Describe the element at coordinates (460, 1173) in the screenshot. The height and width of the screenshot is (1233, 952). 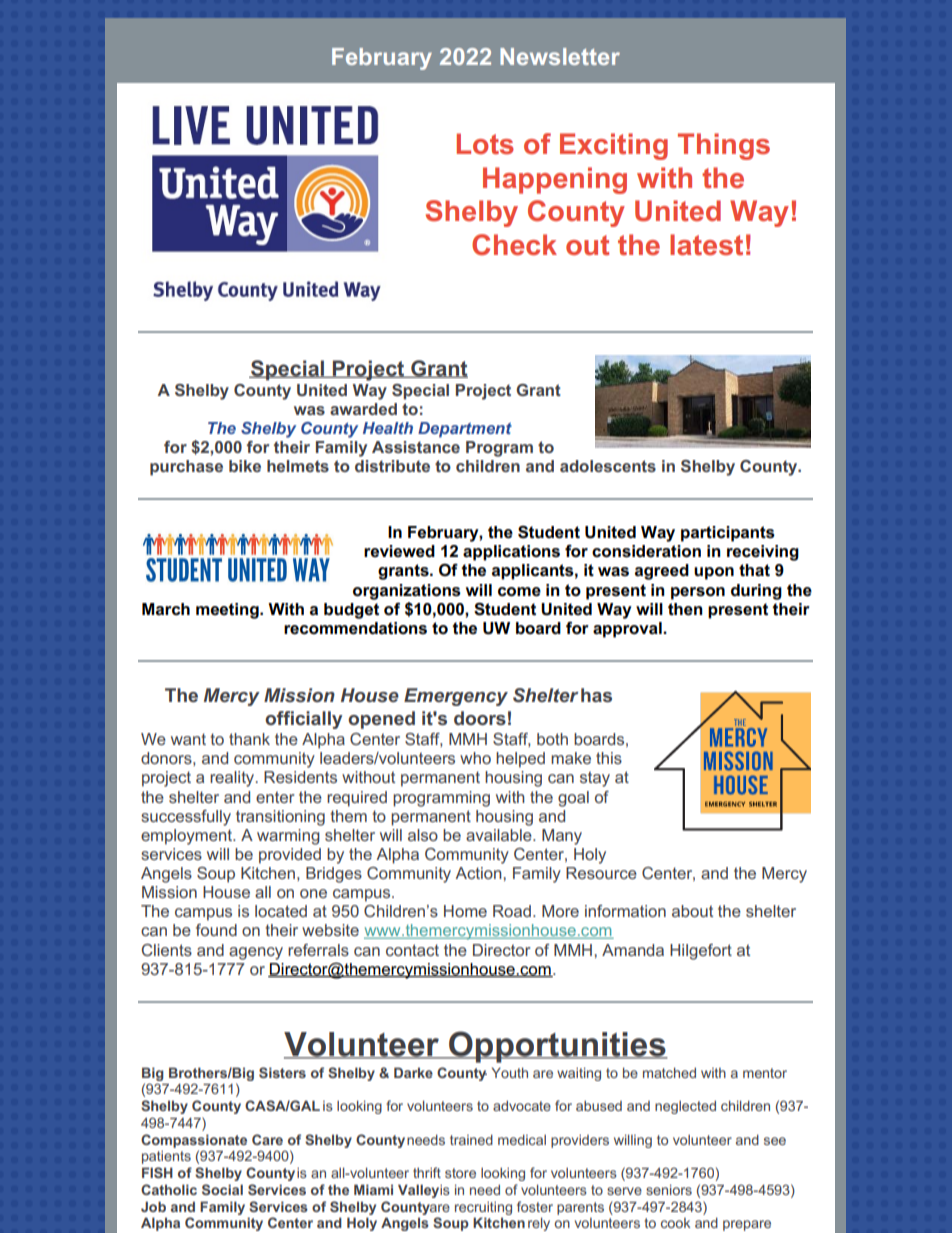
I see `store` at that location.
